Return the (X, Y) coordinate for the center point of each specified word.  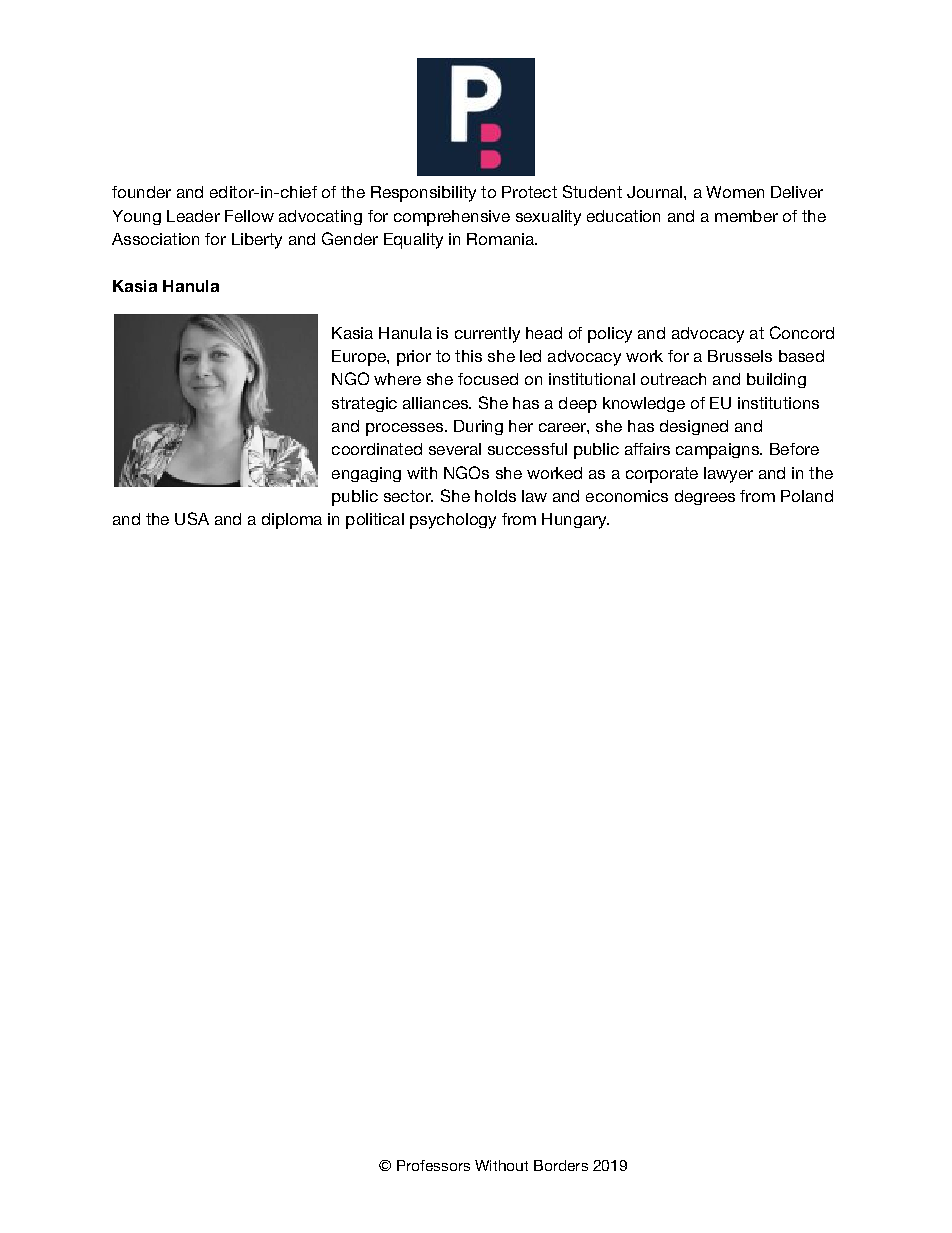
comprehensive (452, 218)
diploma (292, 521)
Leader (193, 216)
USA (192, 518)
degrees (705, 497)
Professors (433, 1165)
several (455, 449)
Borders (561, 1165)
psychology (453, 521)
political (375, 521)
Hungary (575, 521)
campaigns (718, 451)
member (746, 216)
